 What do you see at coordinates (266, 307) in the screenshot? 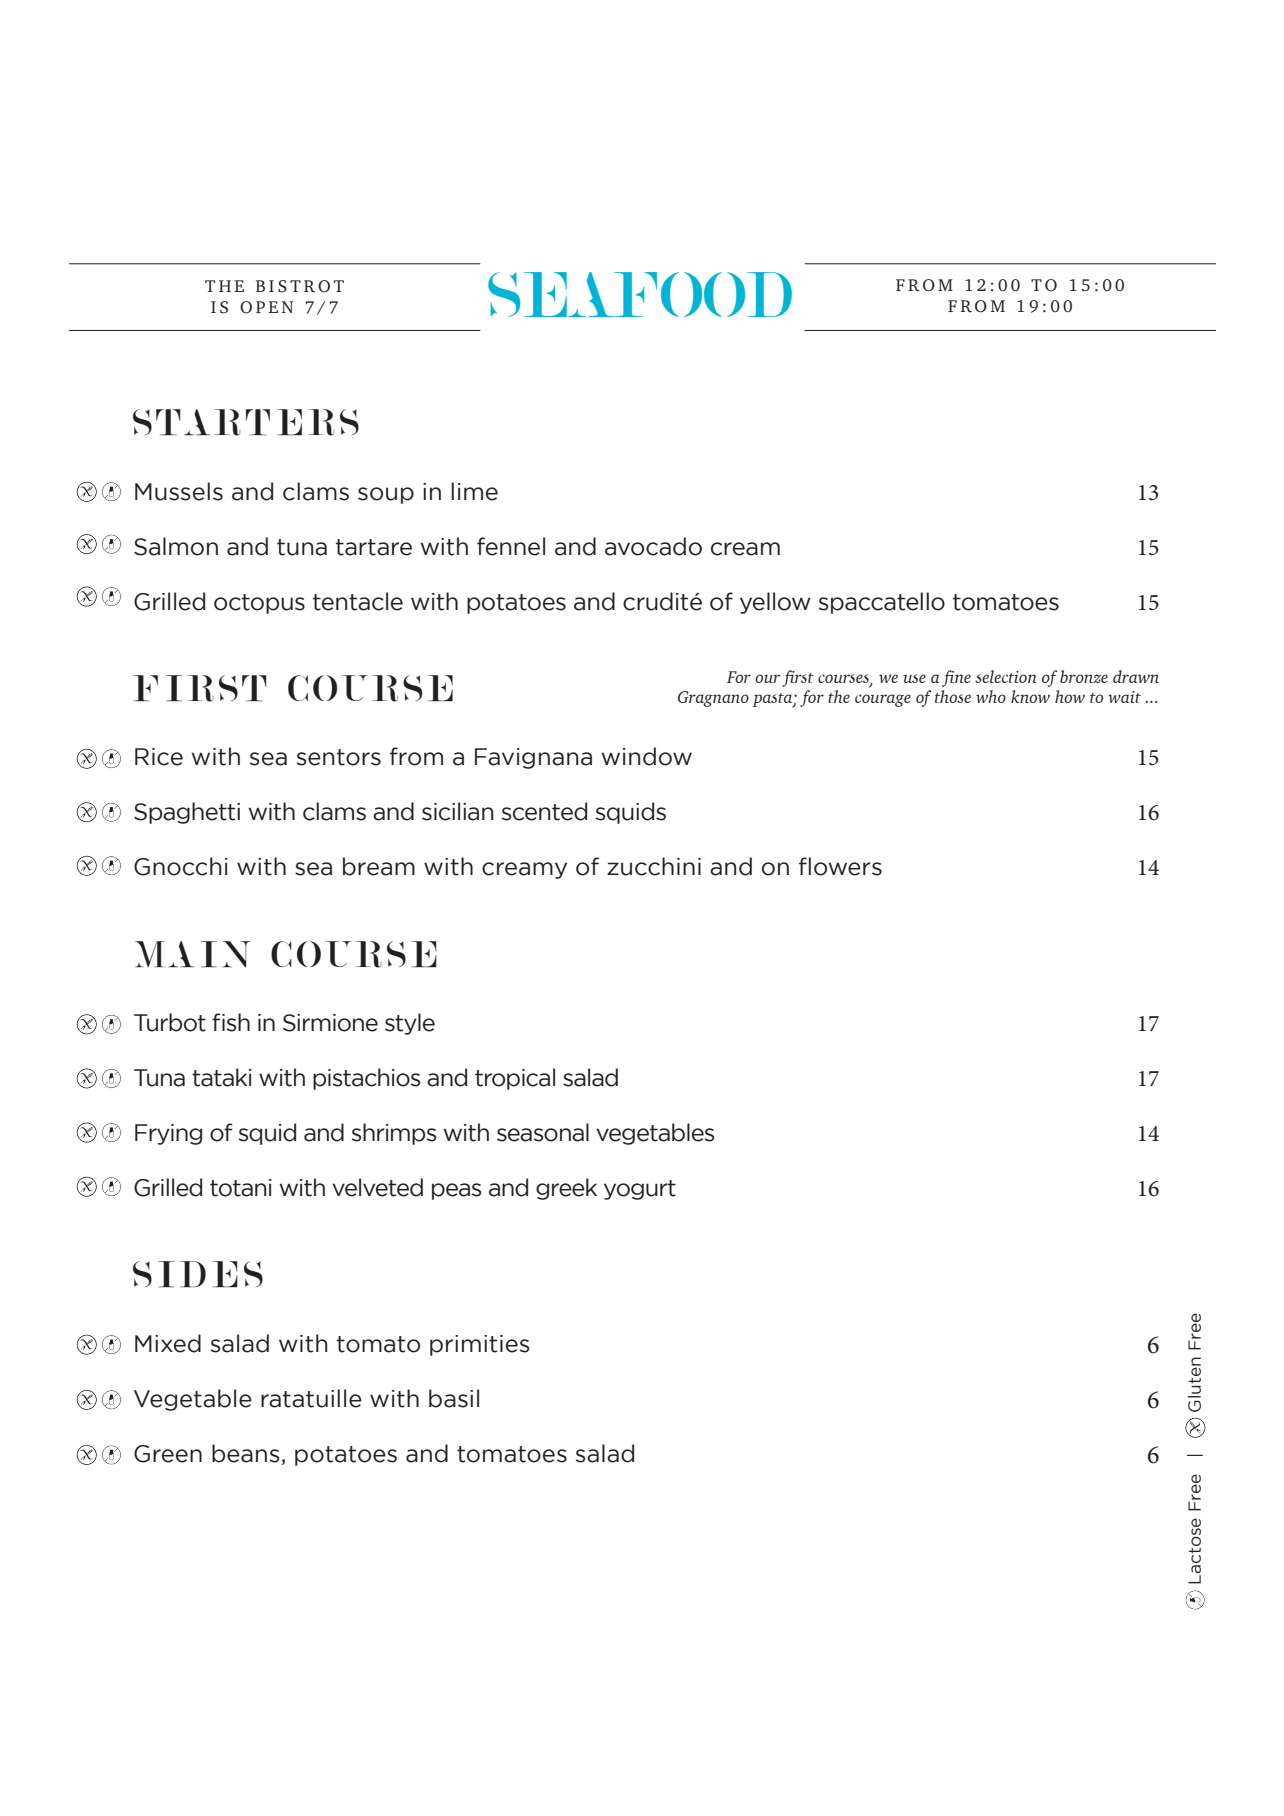
I see `OPEN` at bounding box center [266, 307].
